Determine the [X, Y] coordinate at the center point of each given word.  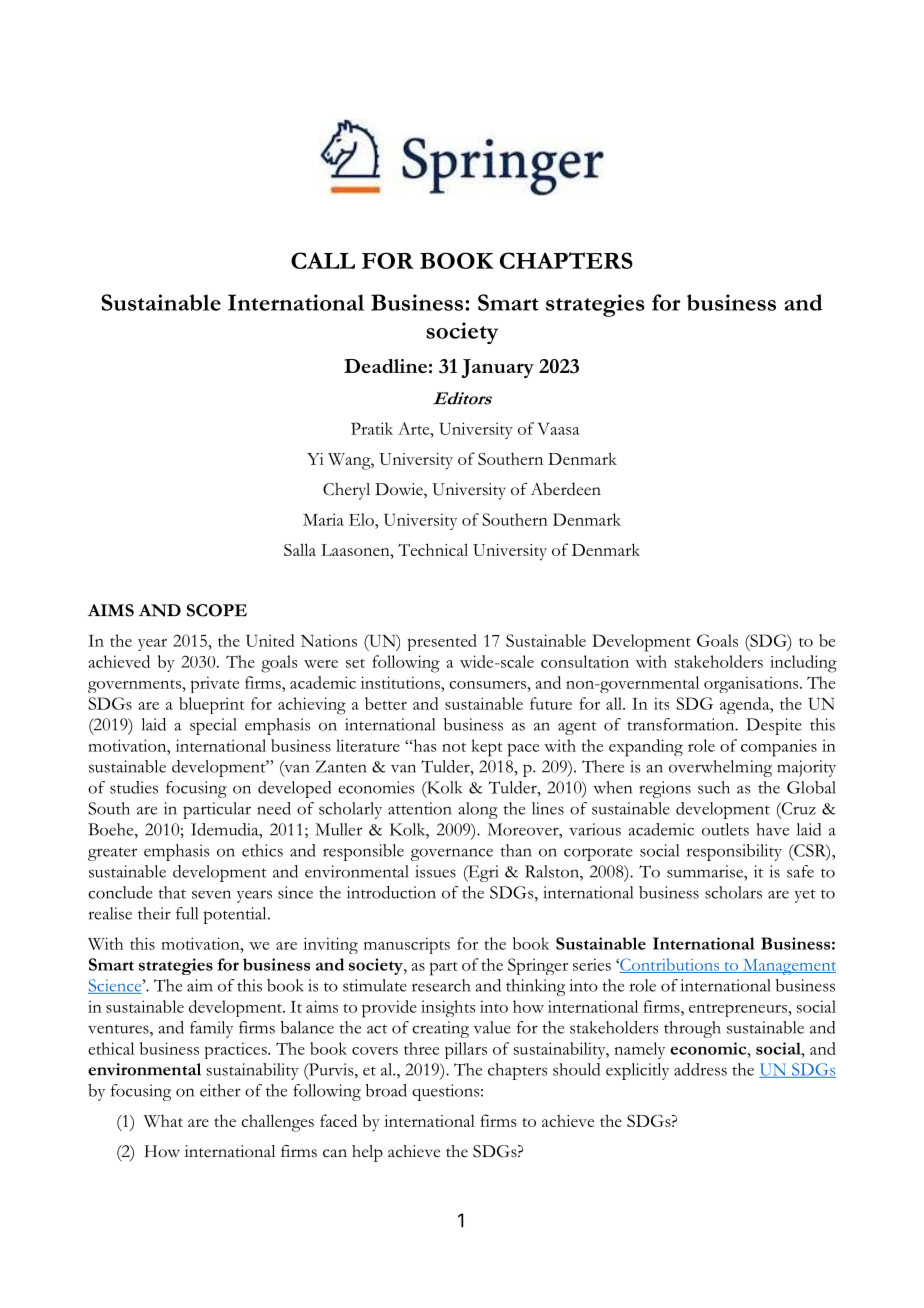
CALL [323, 260]
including [803, 664]
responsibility [734, 852]
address [700, 1069]
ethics [262, 850]
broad [386, 1090]
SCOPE [217, 610]
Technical [433, 549]
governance [452, 854]
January [497, 368]
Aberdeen [566, 489]
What [163, 1120]
